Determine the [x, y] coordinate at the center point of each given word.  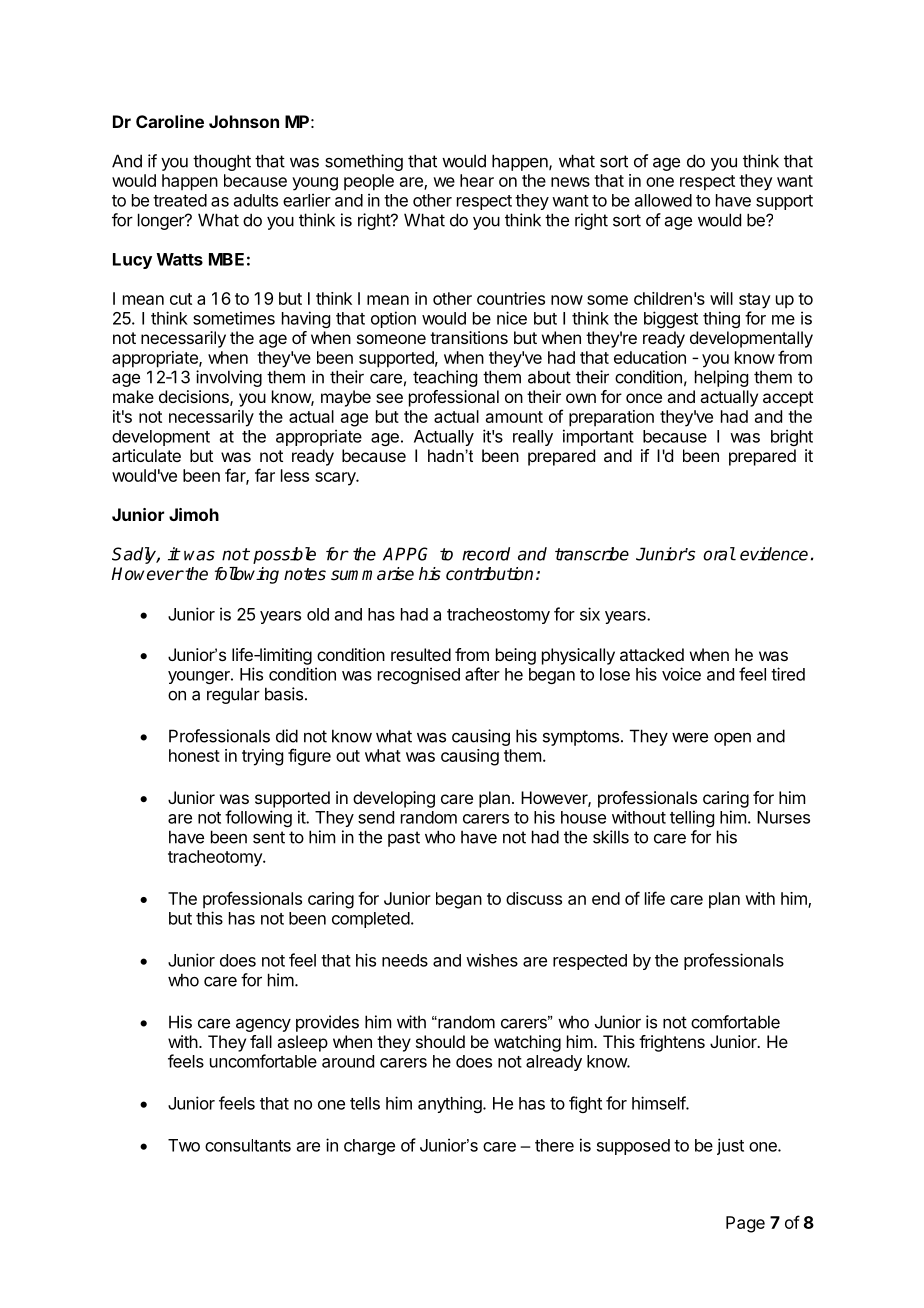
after [482, 674]
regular [233, 695]
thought [222, 162]
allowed [663, 200]
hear [477, 180]
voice [681, 674]
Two [184, 1145]
